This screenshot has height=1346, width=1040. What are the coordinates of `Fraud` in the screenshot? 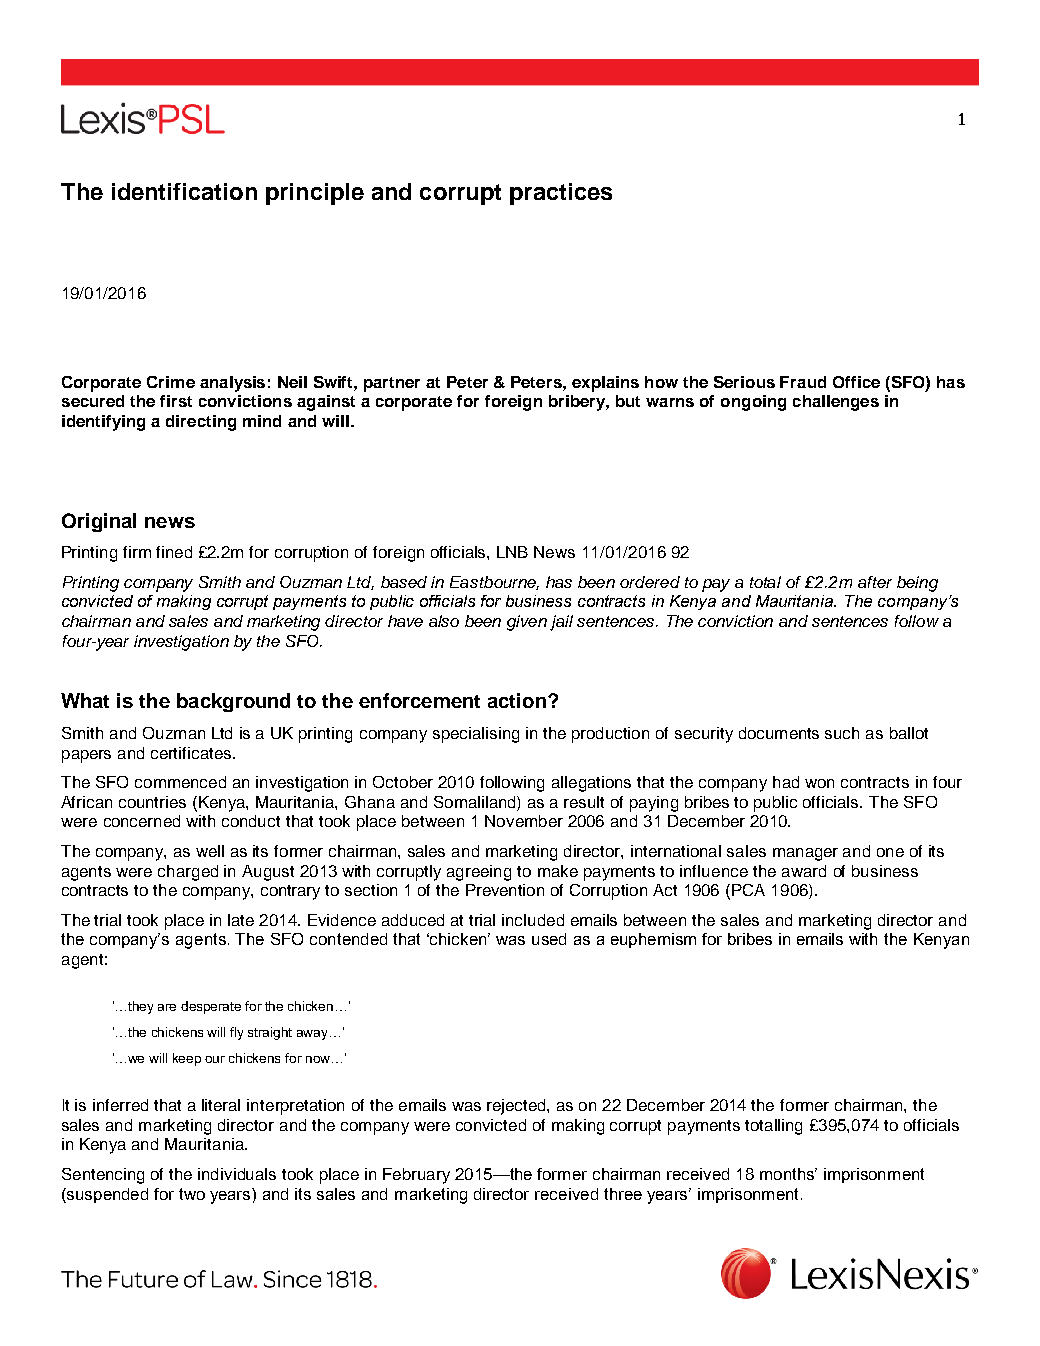 It's located at (803, 382).
